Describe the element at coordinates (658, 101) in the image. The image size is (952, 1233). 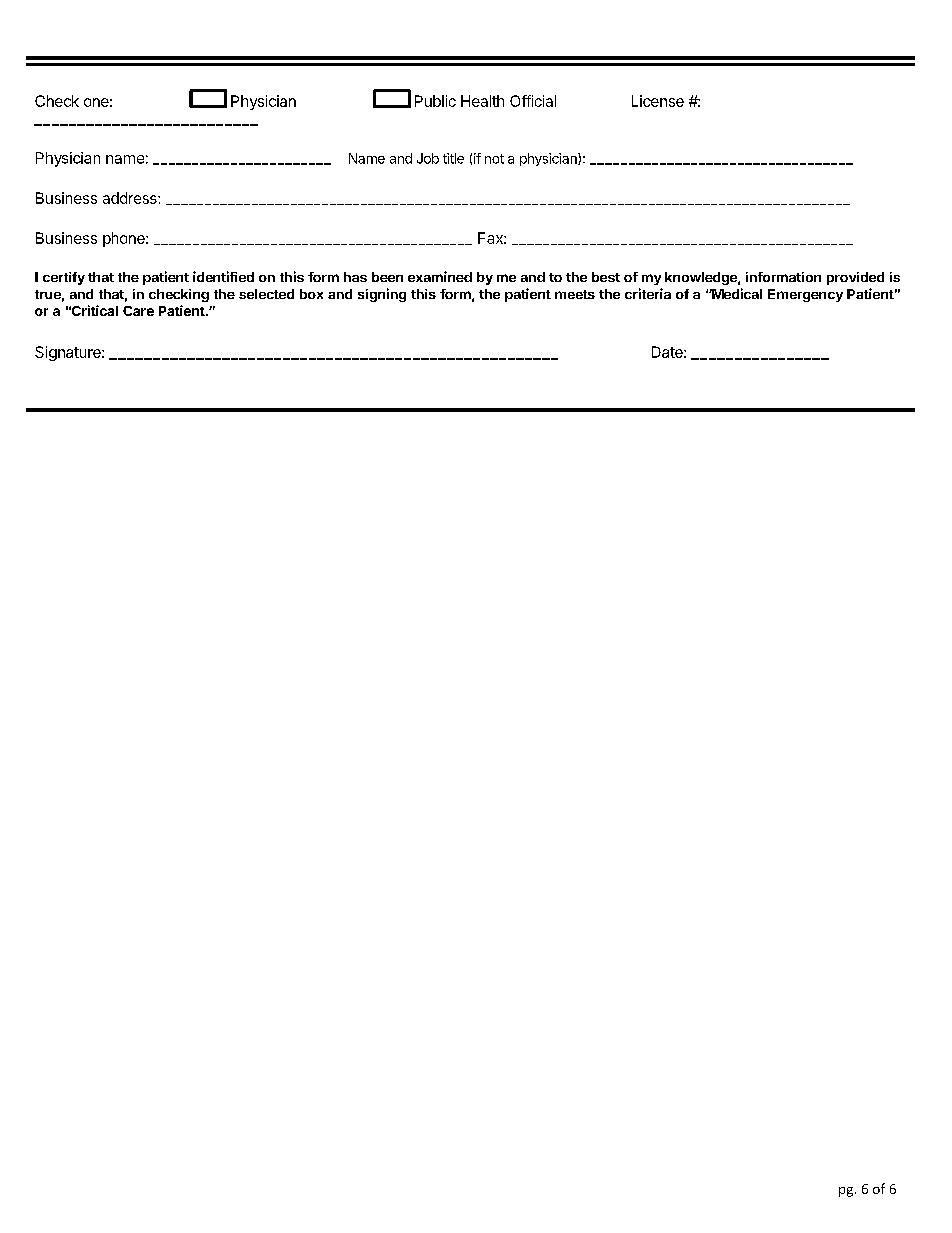
I see `License` at that location.
